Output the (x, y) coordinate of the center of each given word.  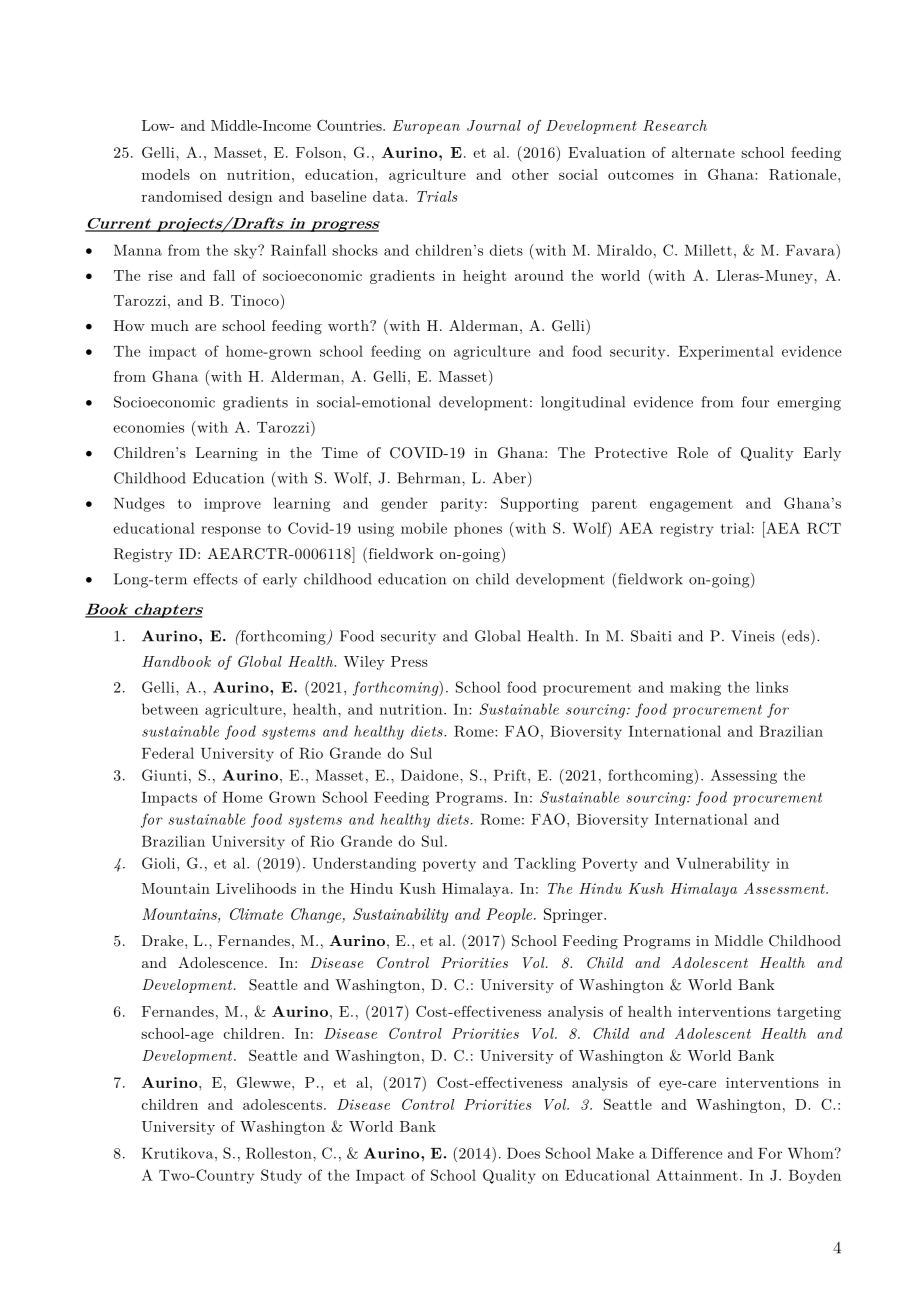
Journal (494, 125)
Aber (509, 478)
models (166, 174)
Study (281, 1176)
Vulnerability (723, 864)
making (695, 688)
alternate (703, 152)
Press (409, 661)
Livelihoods (256, 888)
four (755, 402)
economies (148, 427)
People (510, 915)
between (170, 709)
